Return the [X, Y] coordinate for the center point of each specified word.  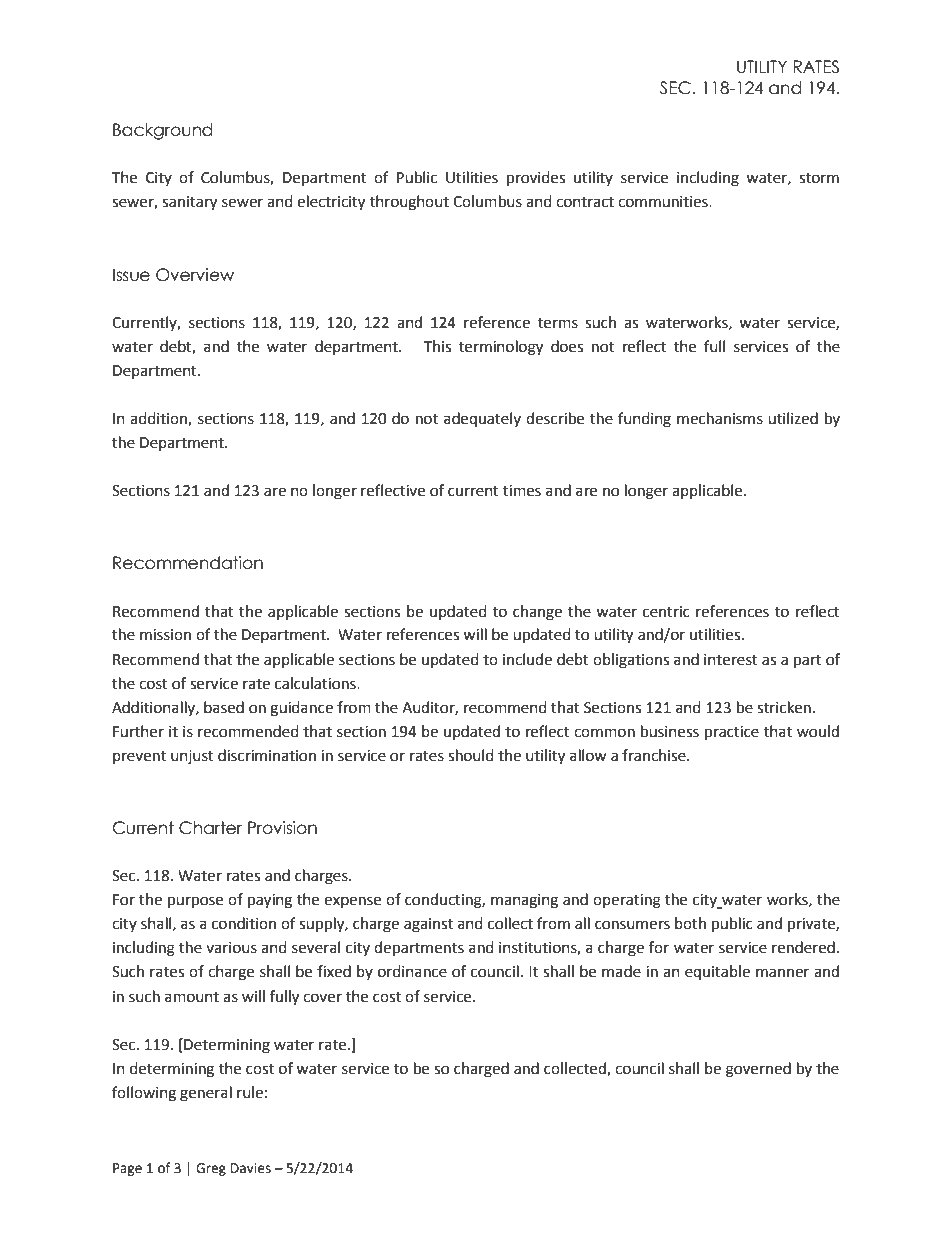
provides [536, 179]
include [527, 659]
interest [731, 660]
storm [819, 178]
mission [165, 635]
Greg [211, 1169]
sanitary [189, 203]
